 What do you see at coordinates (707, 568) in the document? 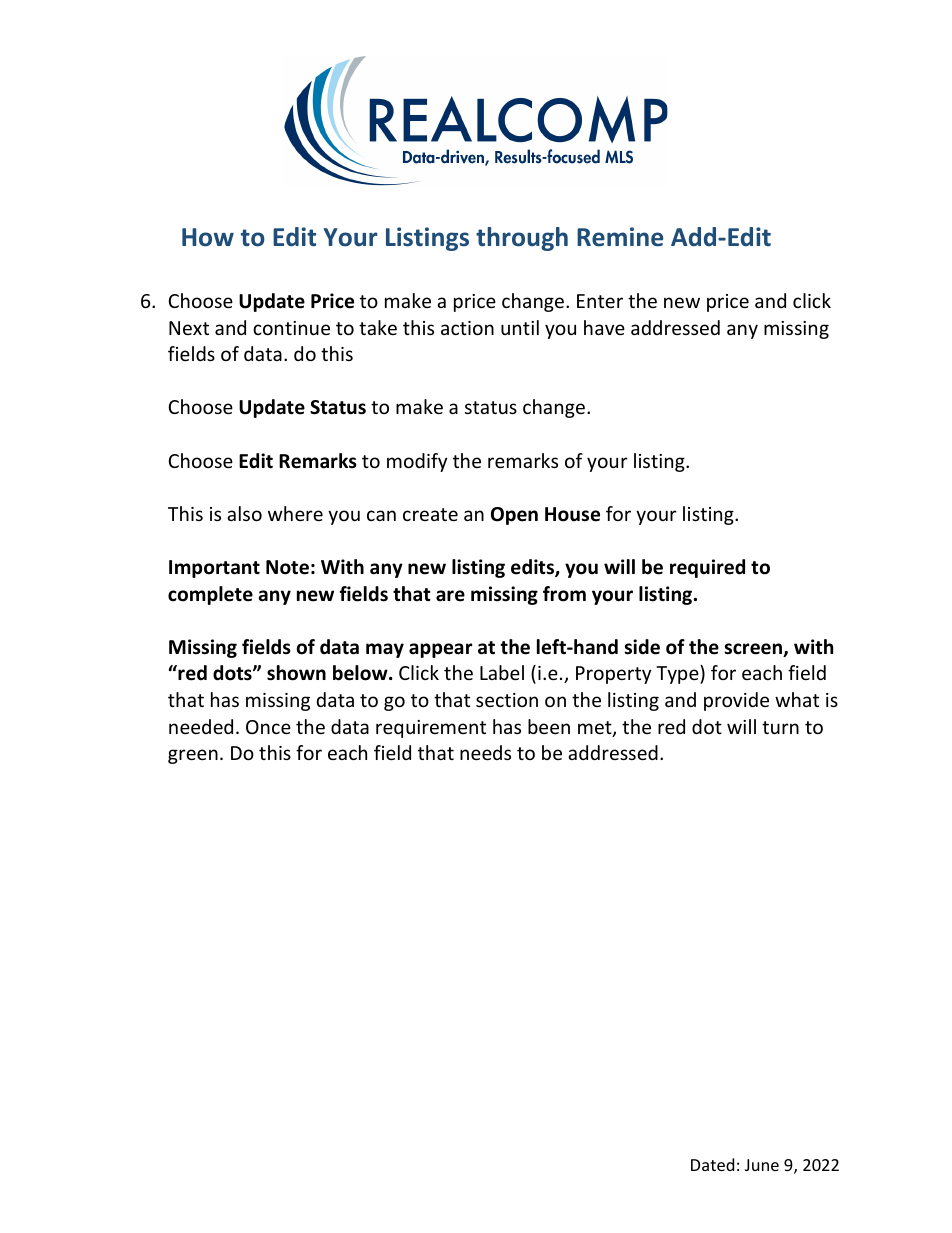
I see `required` at bounding box center [707, 568].
